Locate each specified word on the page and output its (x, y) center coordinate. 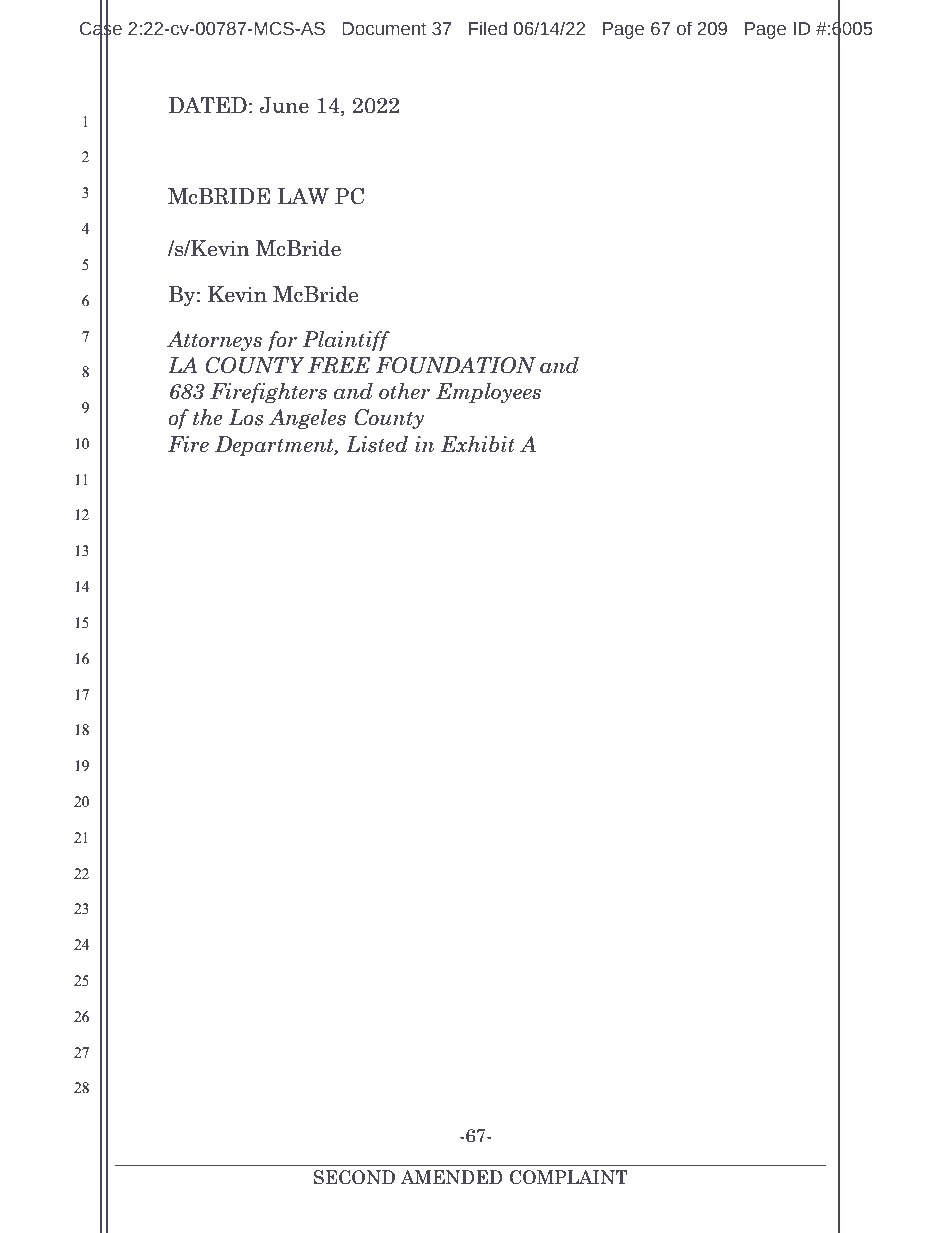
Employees (488, 393)
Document (384, 29)
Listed (377, 444)
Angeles (307, 419)
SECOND (354, 1177)
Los (246, 417)
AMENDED (452, 1177)
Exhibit (478, 444)
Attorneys (214, 341)
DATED (207, 105)
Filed (488, 28)
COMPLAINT (569, 1177)
